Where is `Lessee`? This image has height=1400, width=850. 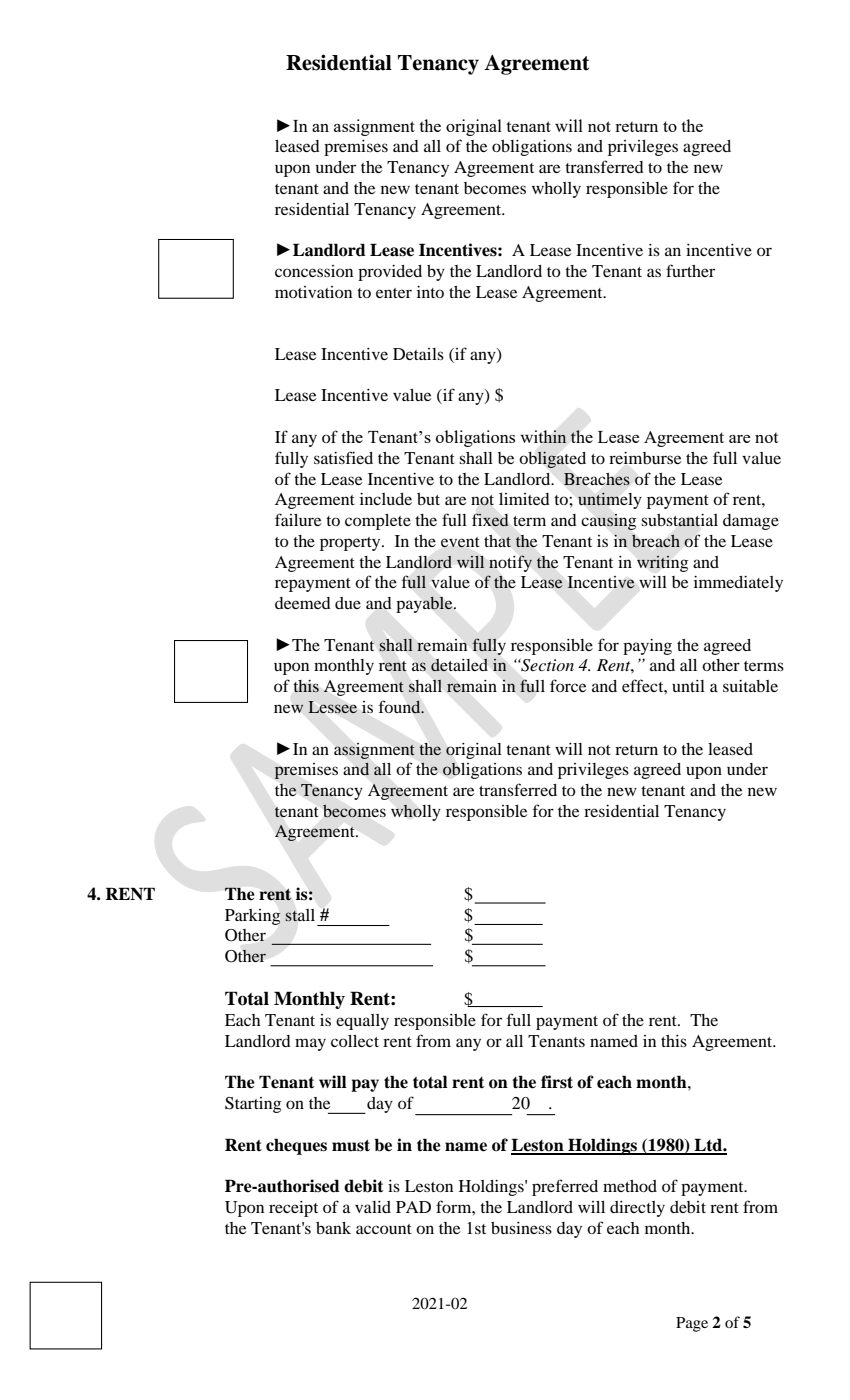
Lessee is located at coordinates (333, 707).
